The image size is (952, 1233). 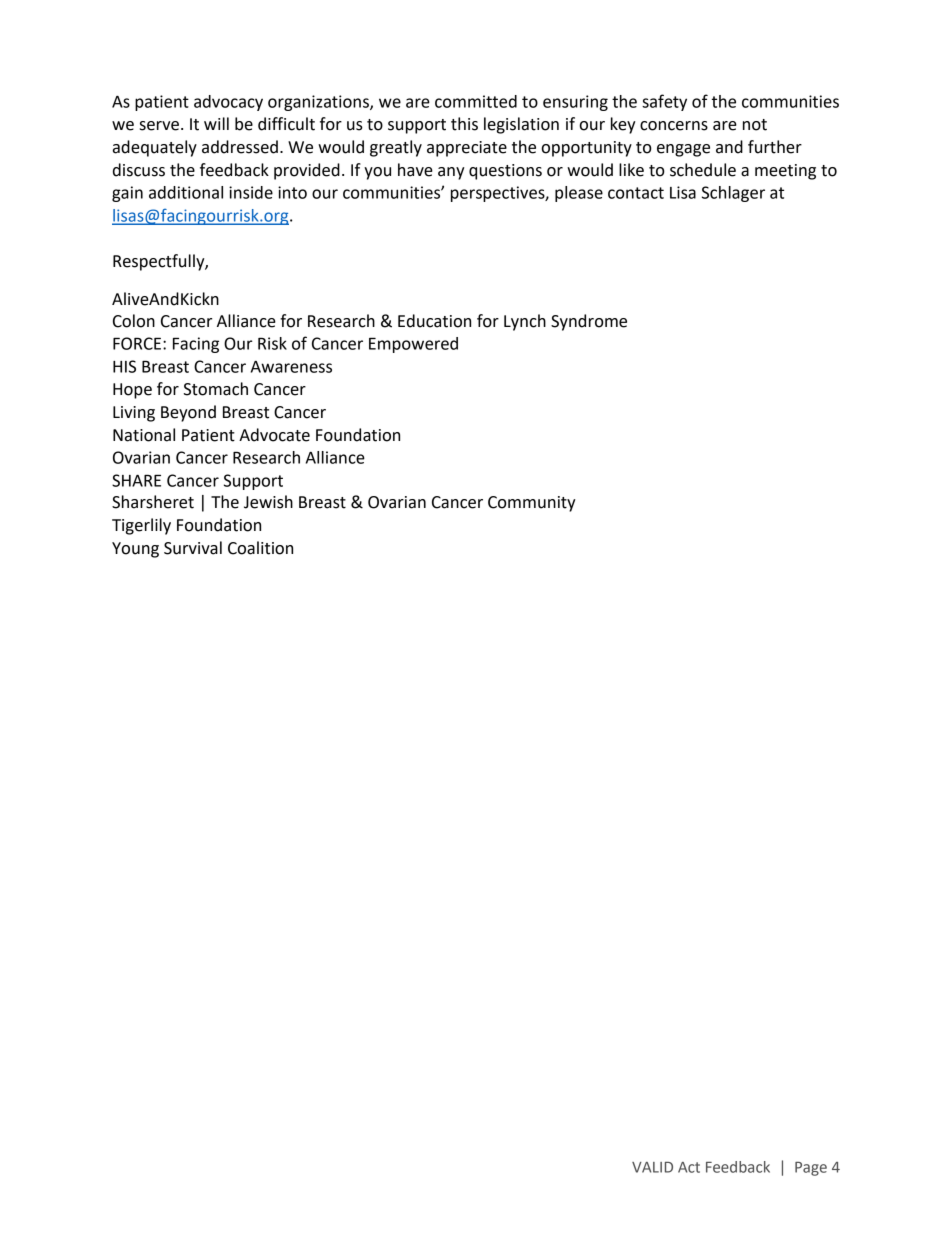 What do you see at coordinates (589, 322) in the page?
I see `Syndrome` at bounding box center [589, 322].
